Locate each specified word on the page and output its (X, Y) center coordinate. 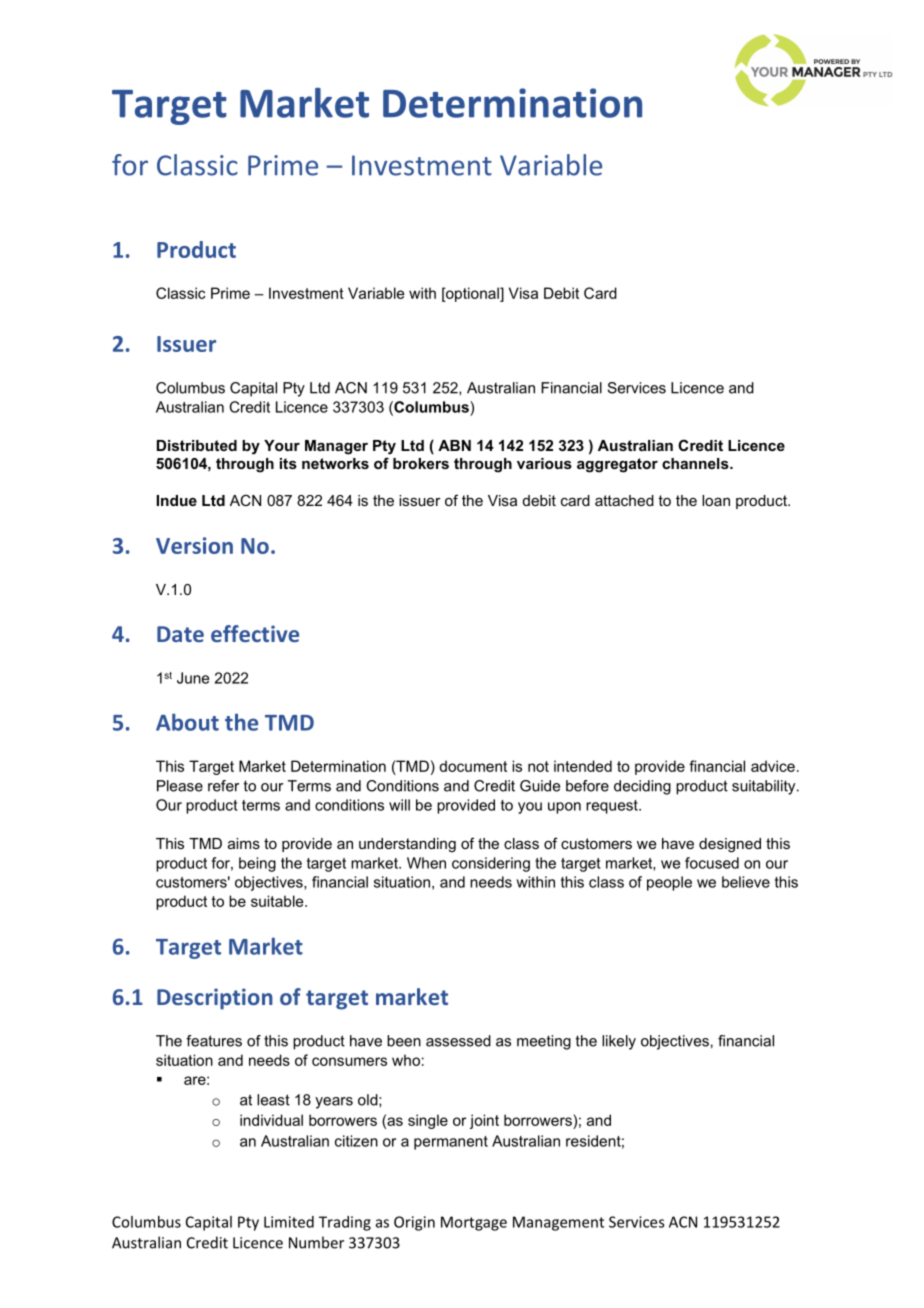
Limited (289, 1222)
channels (696, 463)
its (288, 463)
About (187, 722)
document (473, 766)
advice (773, 766)
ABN (454, 445)
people (669, 883)
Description (215, 999)
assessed (458, 1041)
